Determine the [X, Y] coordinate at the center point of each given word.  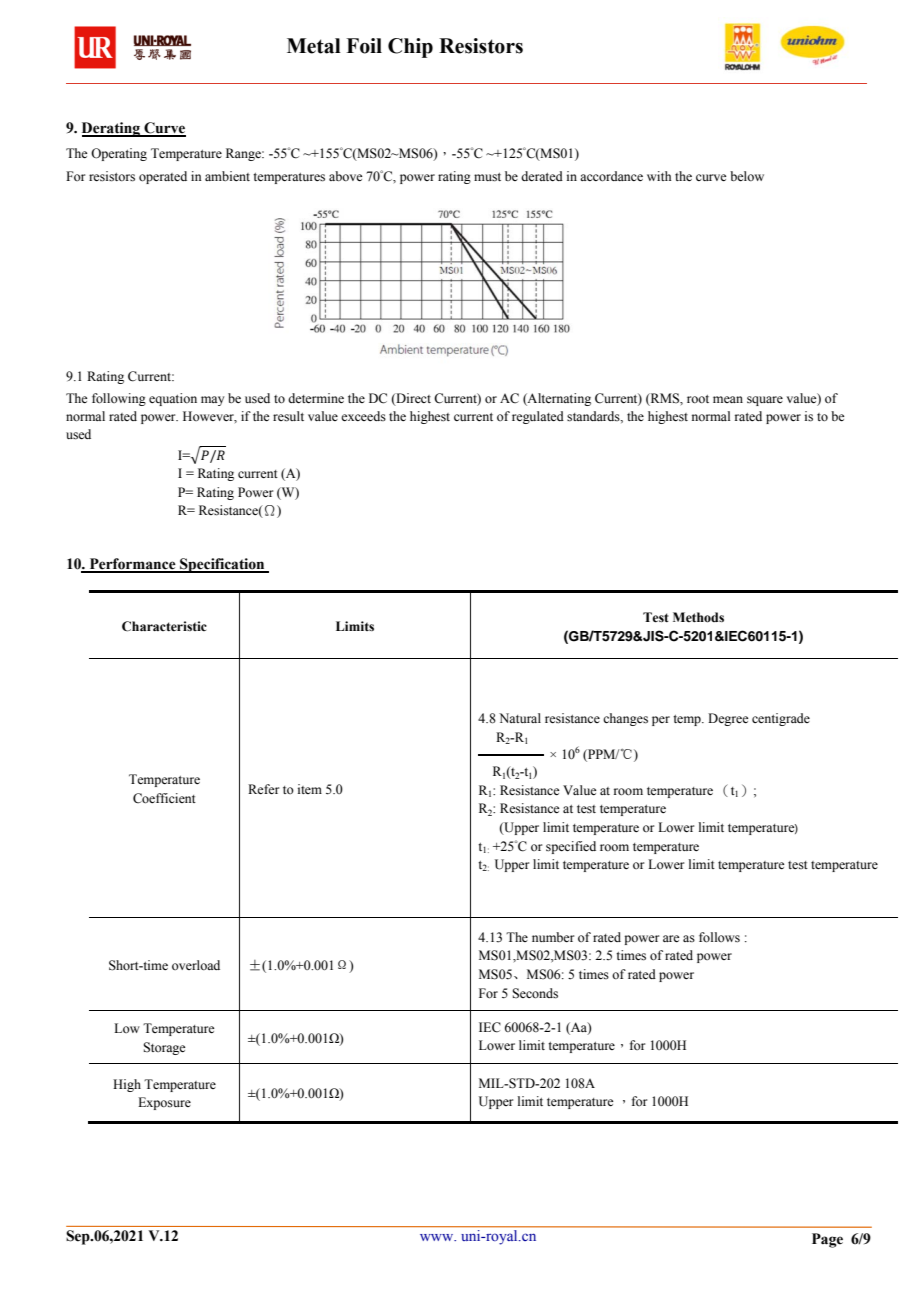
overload [196, 965]
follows [719, 937]
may [212, 401]
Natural [520, 718]
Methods [698, 617]
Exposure [164, 1103]
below [747, 176]
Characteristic [164, 626]
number [553, 937]
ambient [227, 176]
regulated [538, 417]
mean [728, 399]
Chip [410, 48]
